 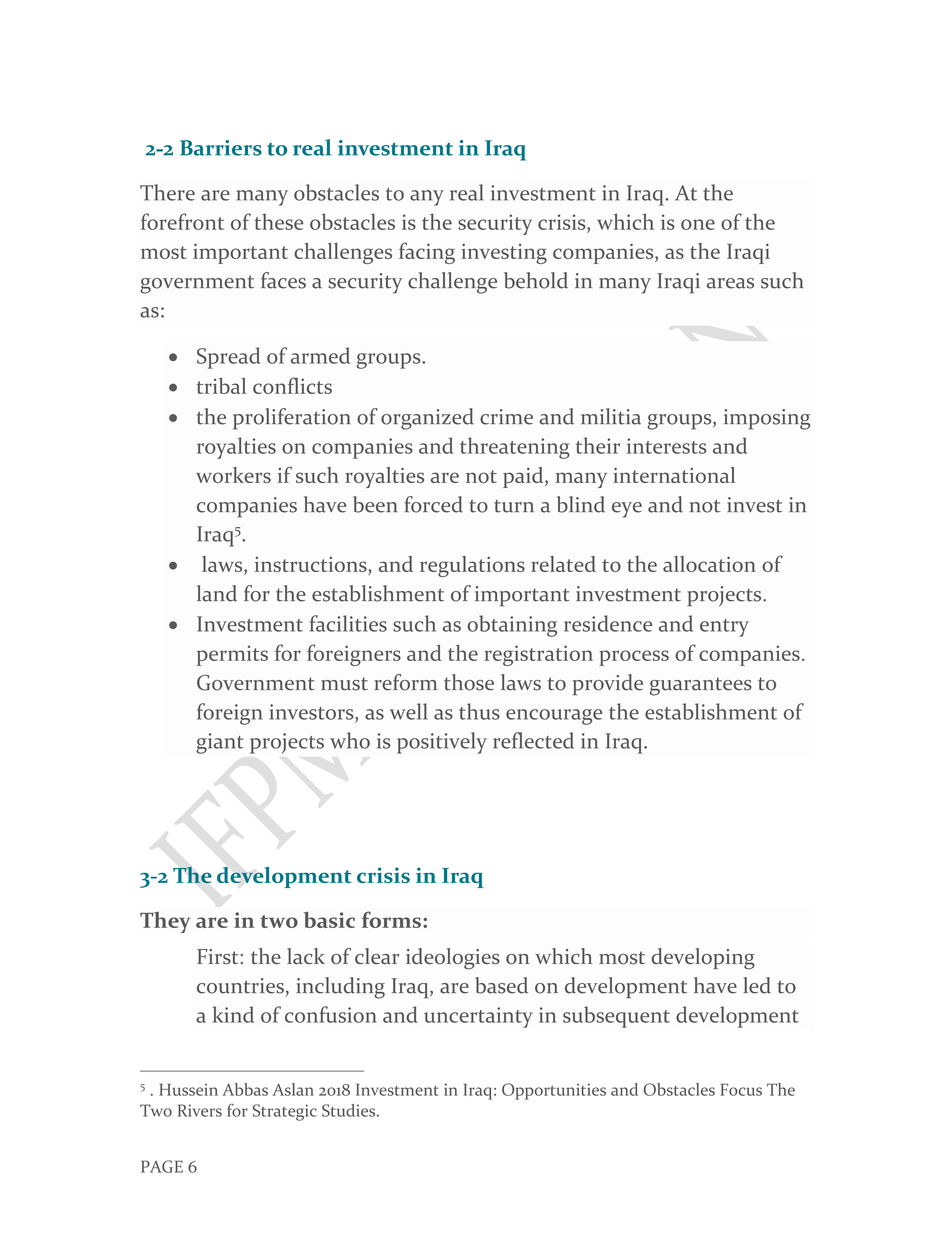 I want to click on workers, so click(x=233, y=475).
